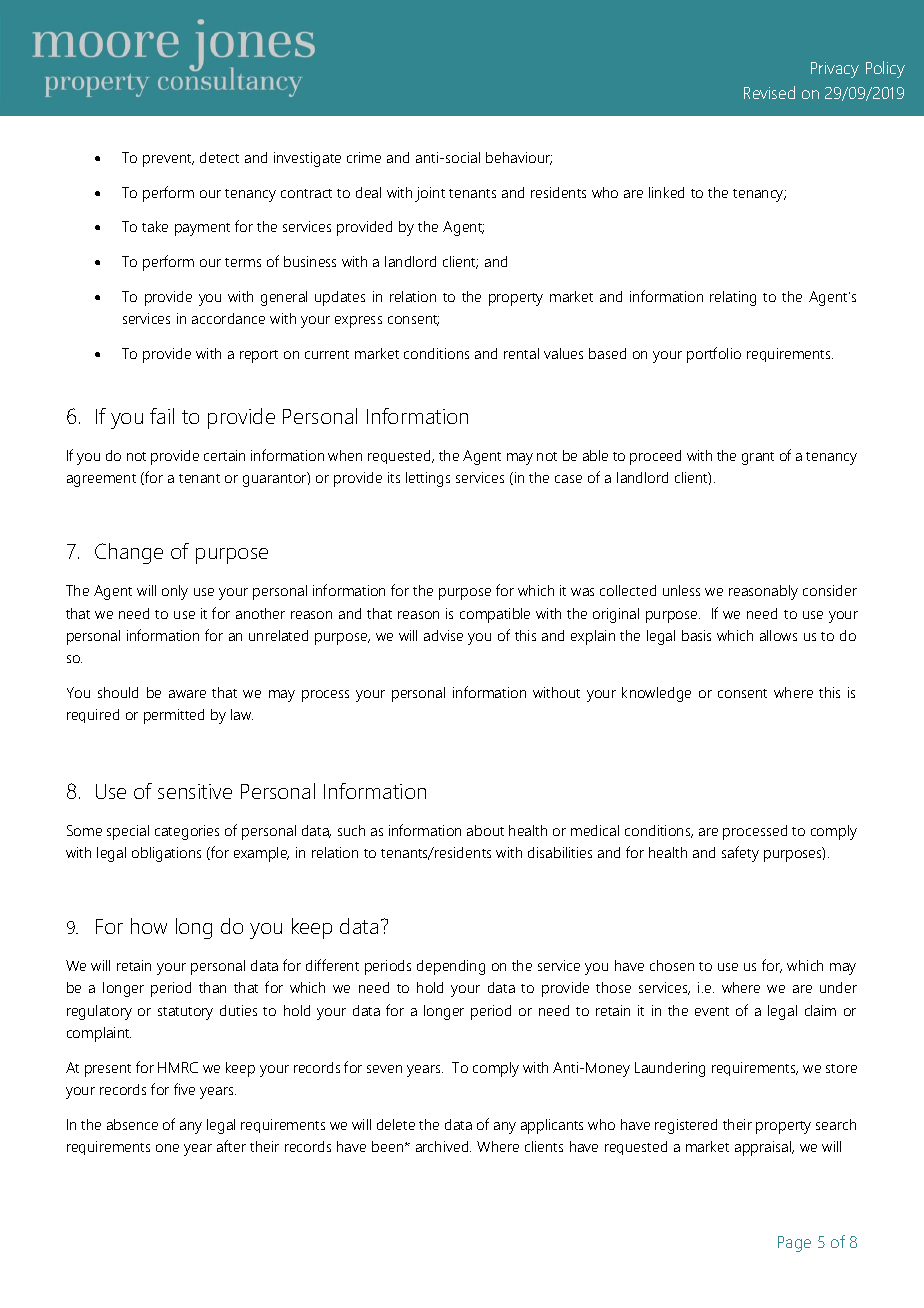 This document has width=924, height=1308. I want to click on safety, so click(740, 854).
